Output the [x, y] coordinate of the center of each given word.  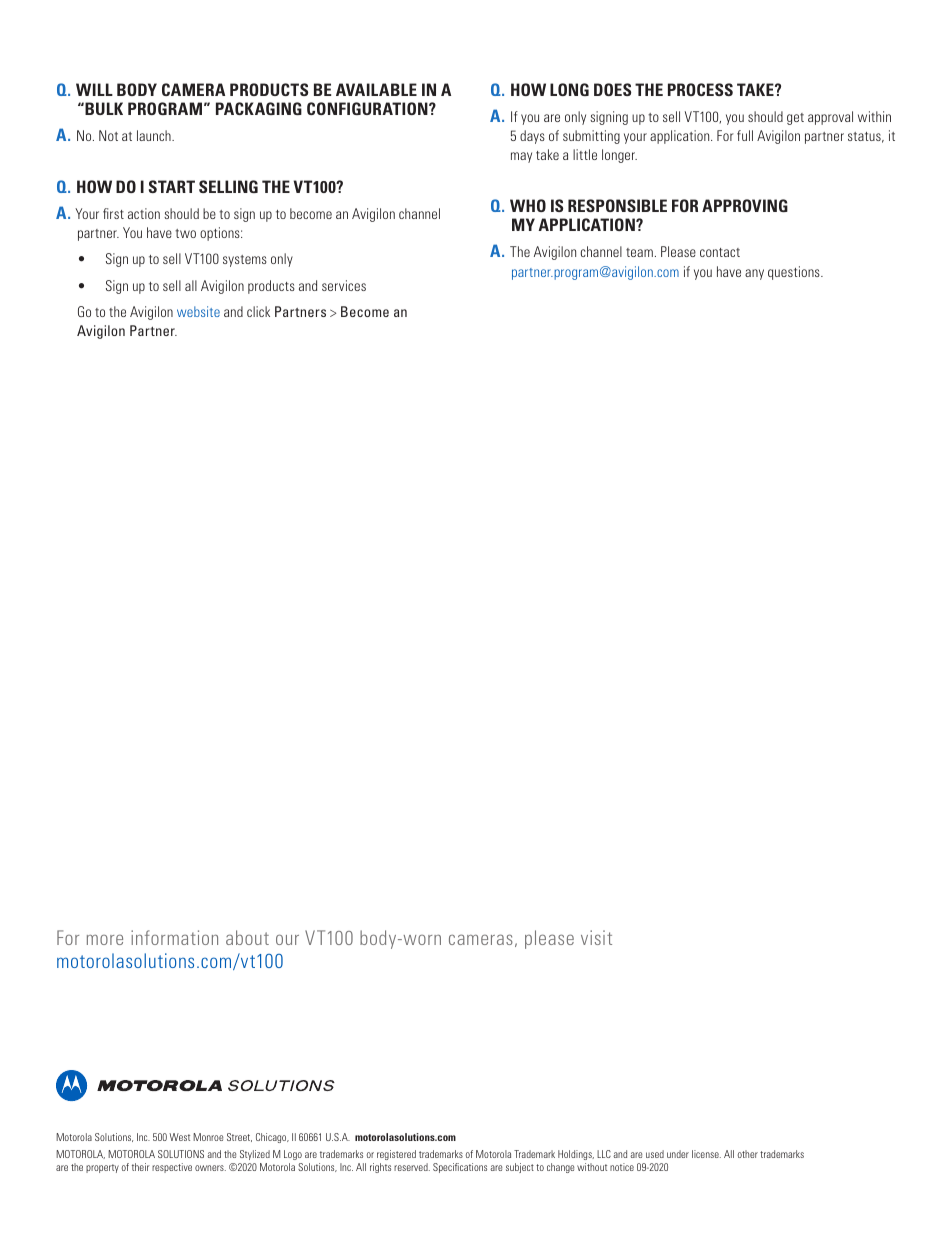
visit [596, 937]
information [174, 937]
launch [155, 135]
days [532, 137]
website [198, 311]
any [754, 274]
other [748, 1154]
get [795, 119]
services [344, 285]
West [179, 1137]
